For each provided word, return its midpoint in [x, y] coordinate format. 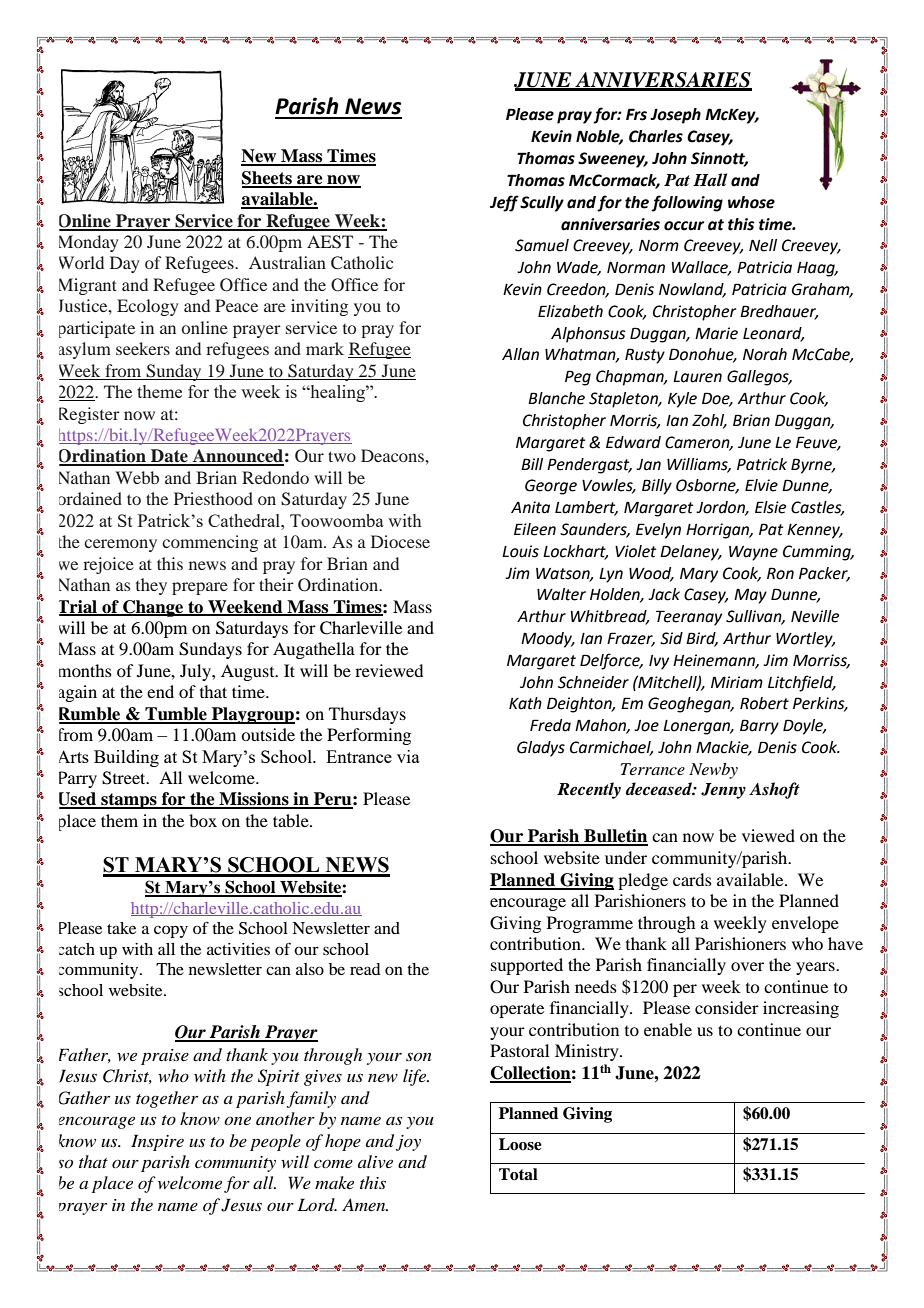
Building [126, 758]
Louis [520, 551]
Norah [765, 354]
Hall [710, 180]
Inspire [157, 1142]
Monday [89, 243]
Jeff [504, 203]
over [747, 966]
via [408, 756]
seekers [143, 348]
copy [171, 932]
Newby [713, 771]
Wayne [753, 553]
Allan [520, 354]
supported [527, 966]
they [151, 586]
